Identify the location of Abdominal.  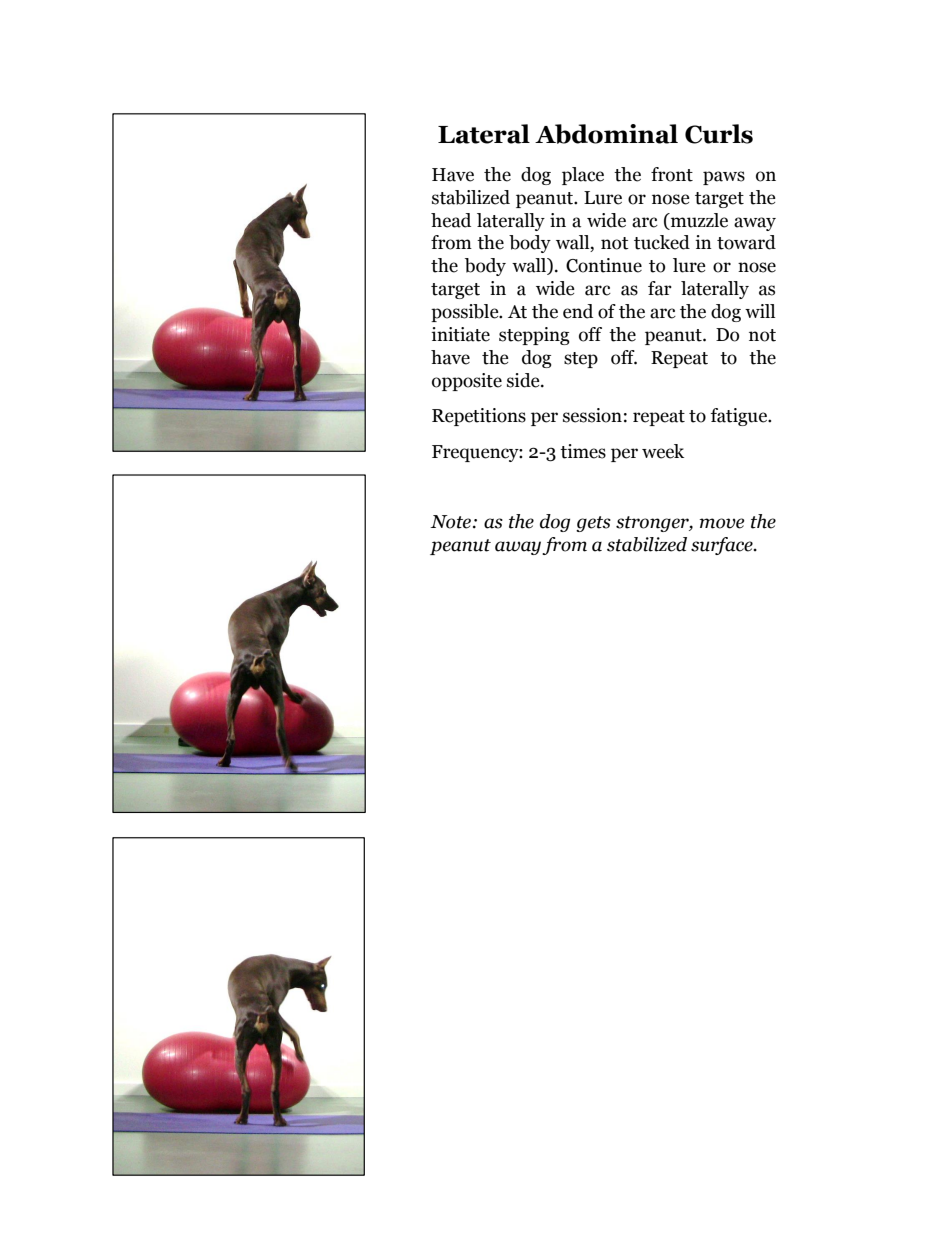
(606, 134).
